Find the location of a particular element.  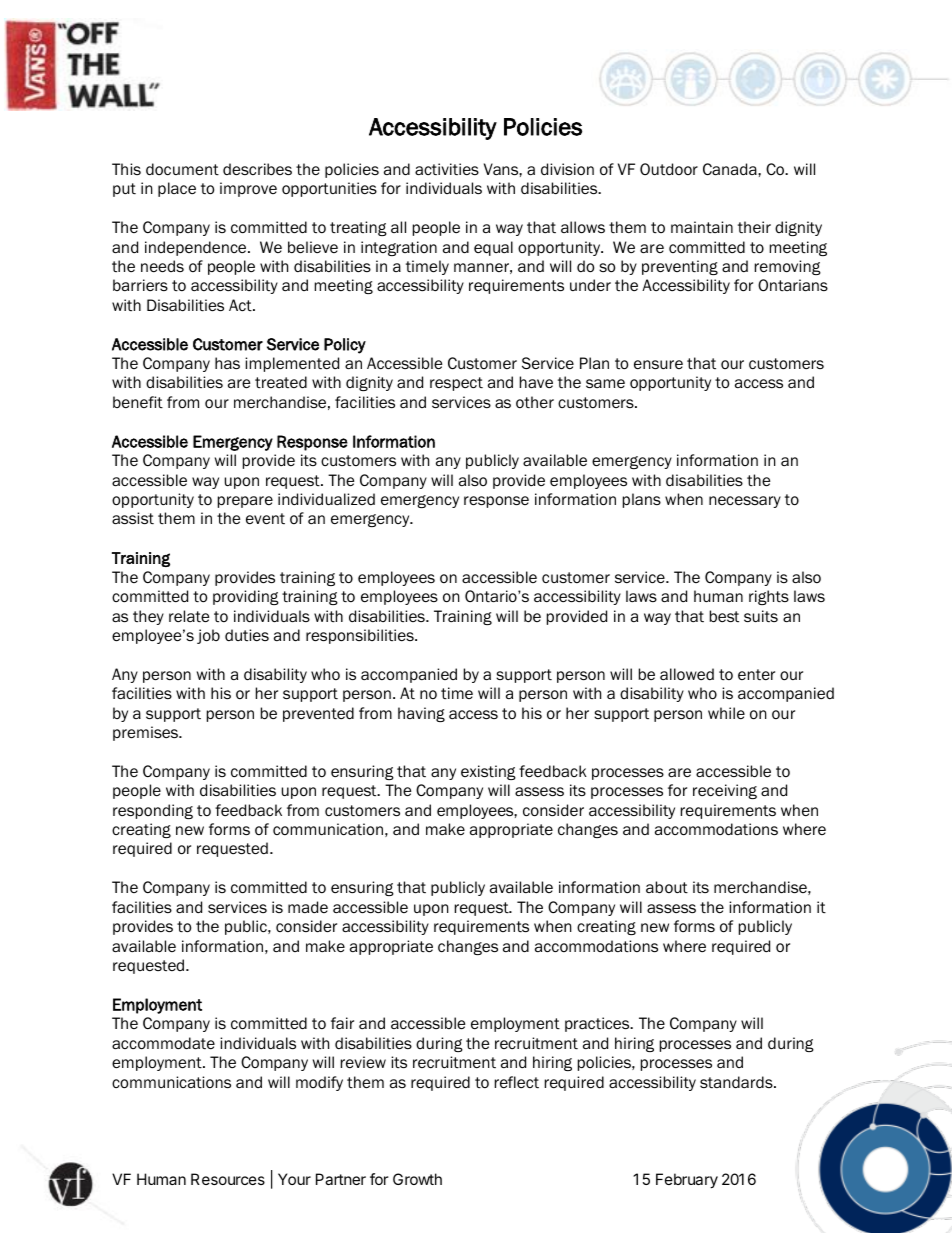

maintain is located at coordinates (702, 227).
